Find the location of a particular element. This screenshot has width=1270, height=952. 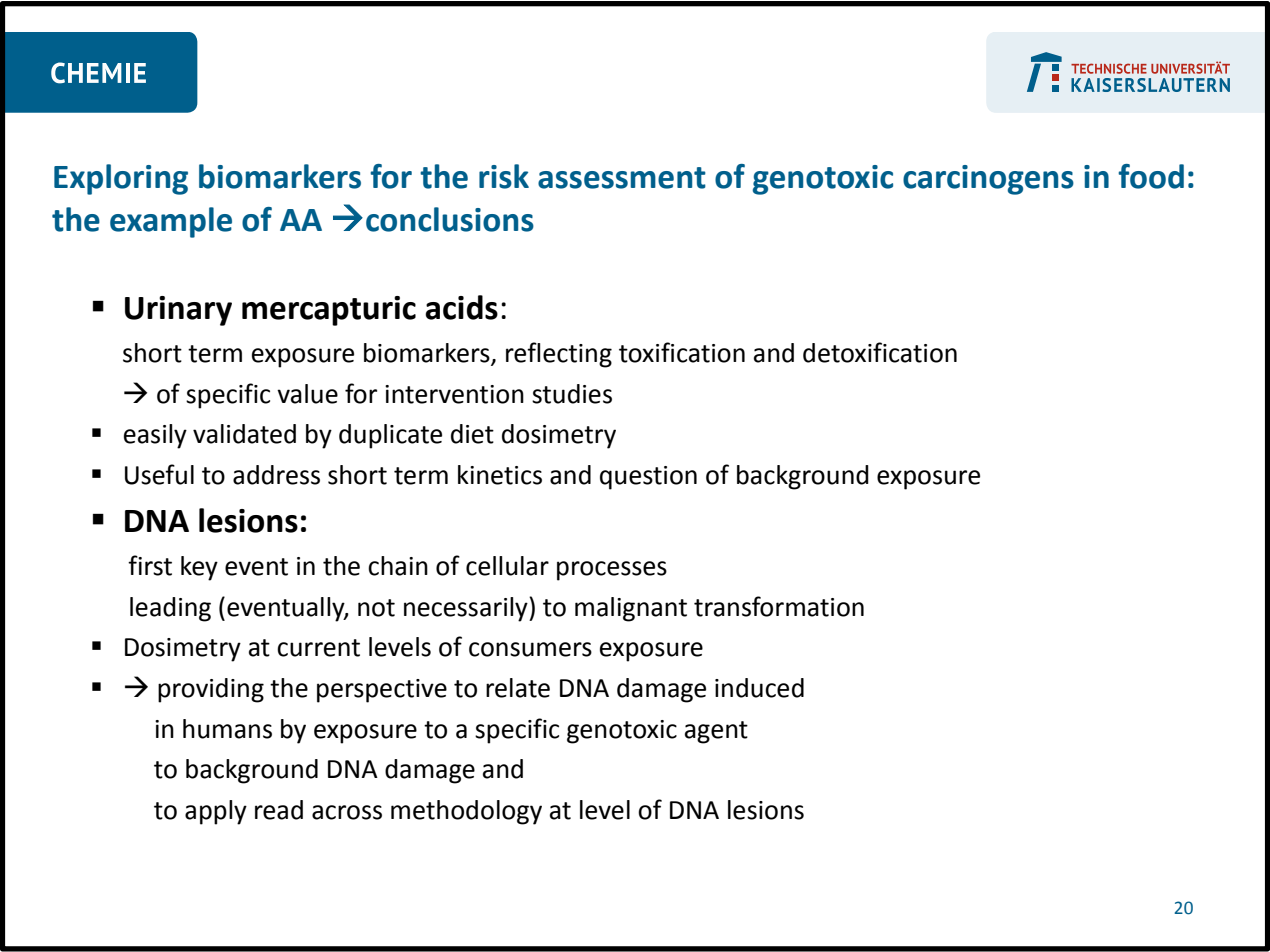

Urinary is located at coordinates (178, 311).
